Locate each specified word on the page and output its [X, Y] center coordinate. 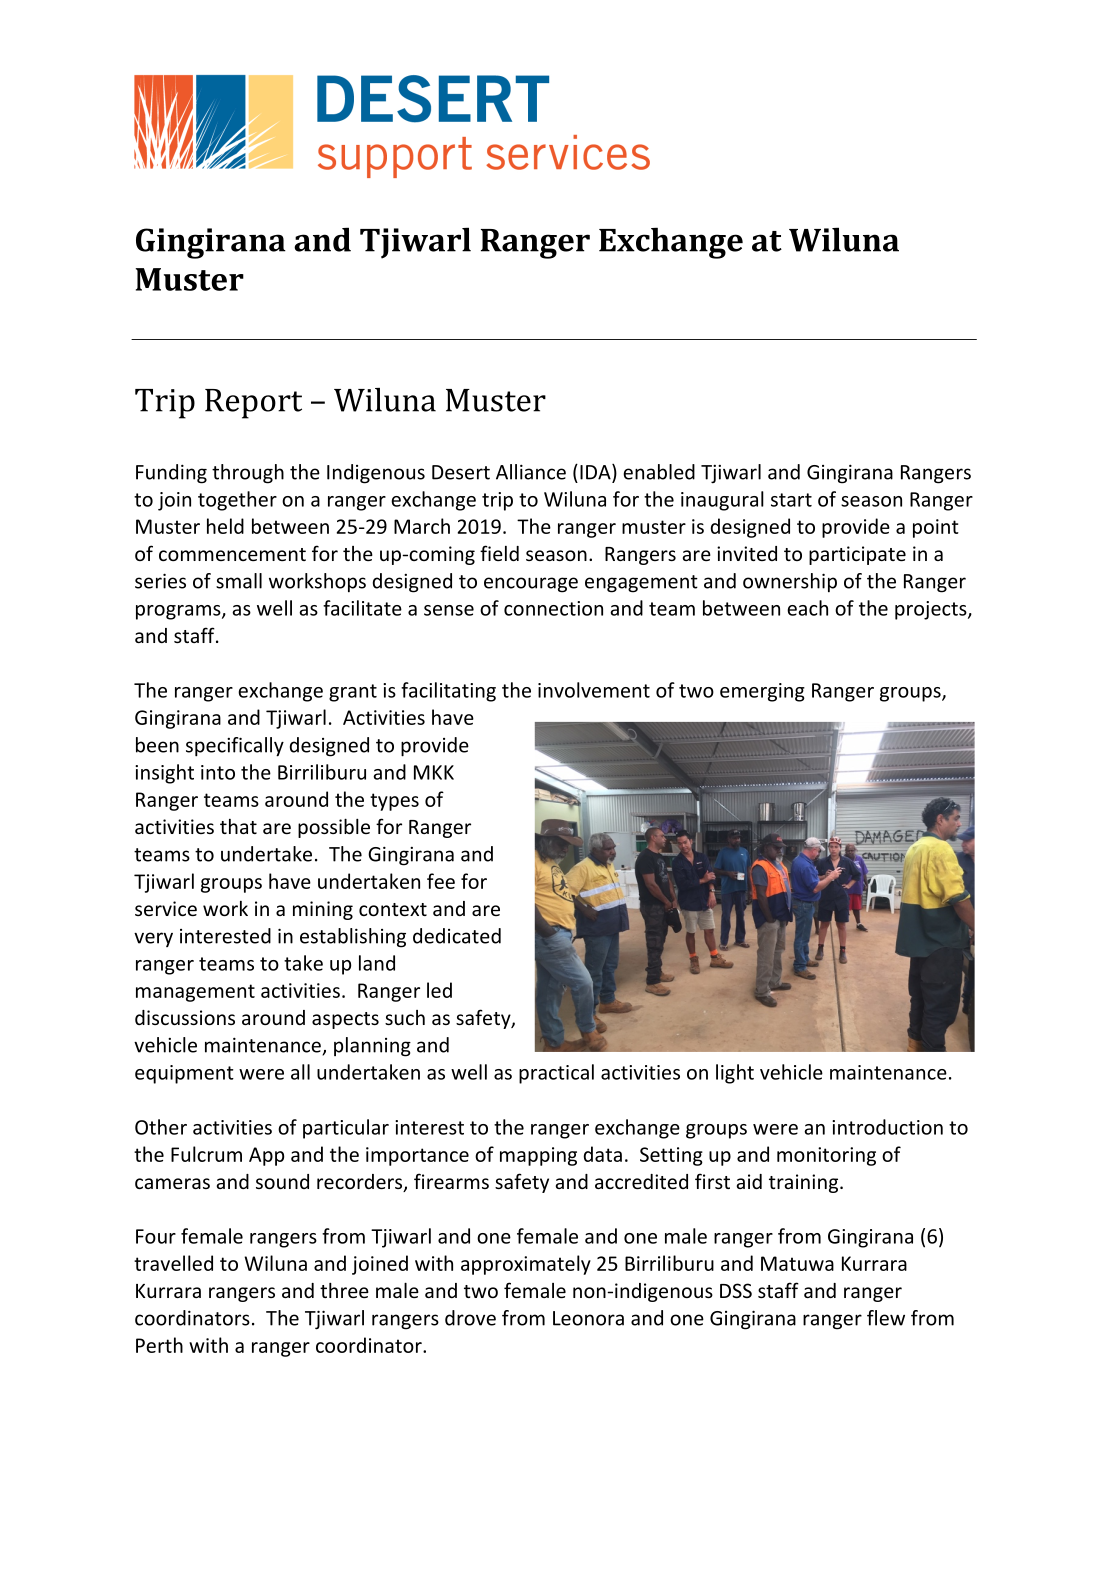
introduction [887, 1127]
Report [253, 404]
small [239, 581]
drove [470, 1318]
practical [556, 1074]
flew [886, 1318]
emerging [762, 692]
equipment [184, 1074]
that [238, 826]
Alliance [531, 472]
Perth [159, 1345]
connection [553, 608]
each [807, 608]
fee [441, 881]
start [791, 500]
